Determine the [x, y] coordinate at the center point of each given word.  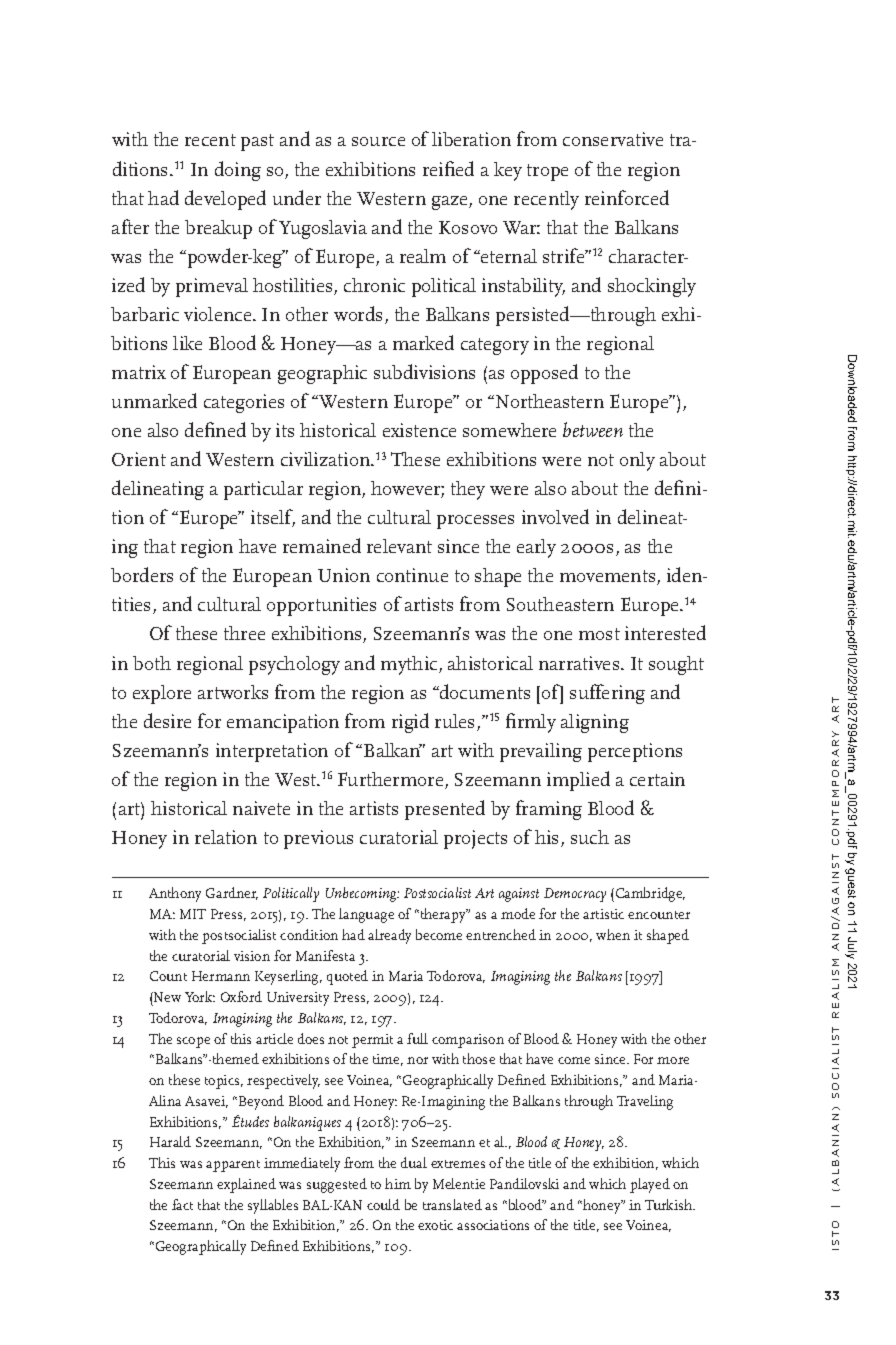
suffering [607, 694]
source [378, 141]
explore [162, 694]
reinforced [627, 197]
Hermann [221, 976]
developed [225, 200]
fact [182, 1204]
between [593, 429]
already [389, 936]
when [613, 934]
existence [419, 430]
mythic [410, 665]
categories [244, 403]
